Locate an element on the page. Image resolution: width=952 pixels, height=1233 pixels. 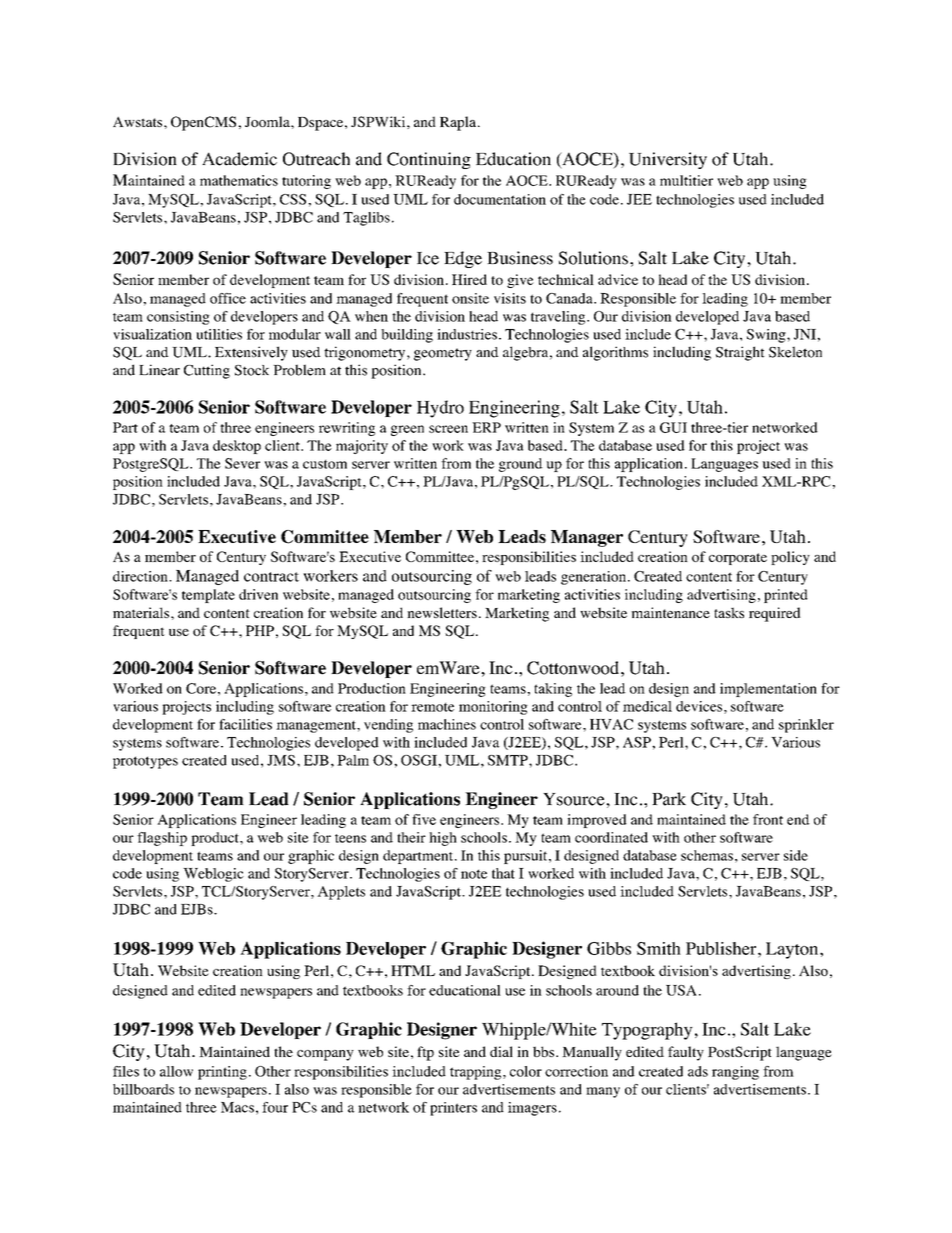
Continuing is located at coordinates (429, 160).
